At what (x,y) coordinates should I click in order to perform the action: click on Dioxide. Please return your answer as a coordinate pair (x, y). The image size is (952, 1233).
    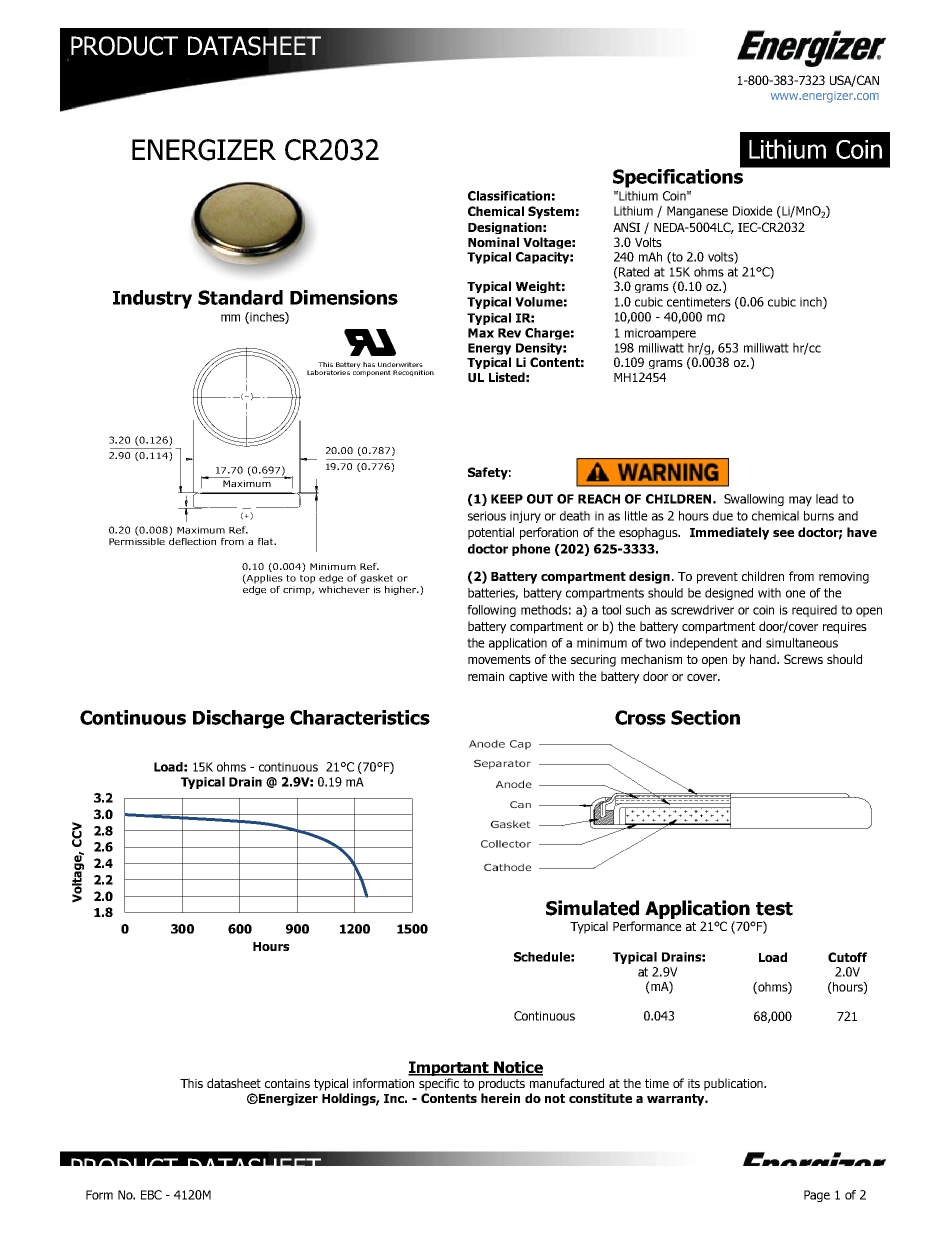
    Looking at the image, I should click on (753, 211).
